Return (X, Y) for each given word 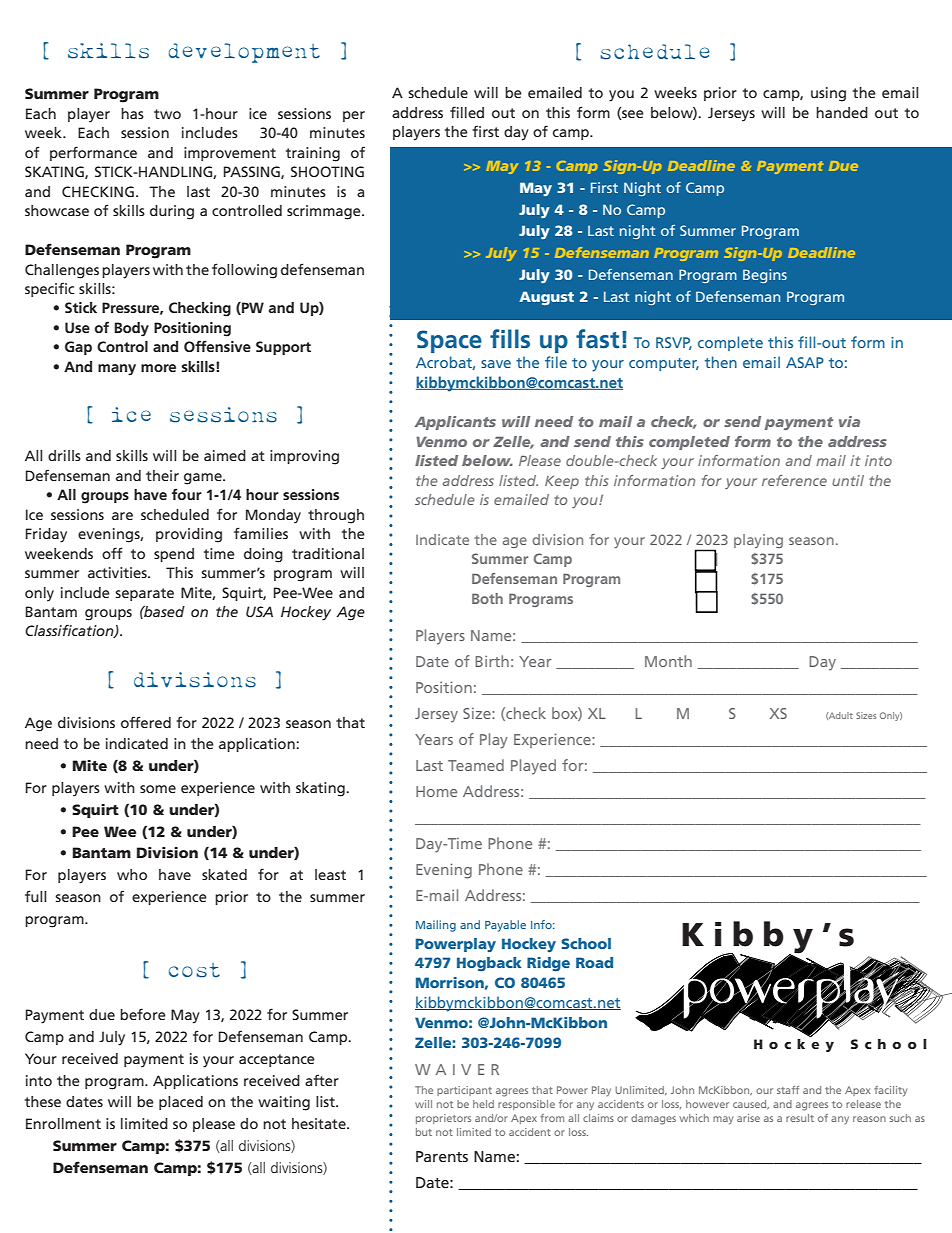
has (132, 113)
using (828, 94)
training (313, 154)
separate (144, 594)
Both (487, 598)
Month (668, 661)
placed (181, 1103)
